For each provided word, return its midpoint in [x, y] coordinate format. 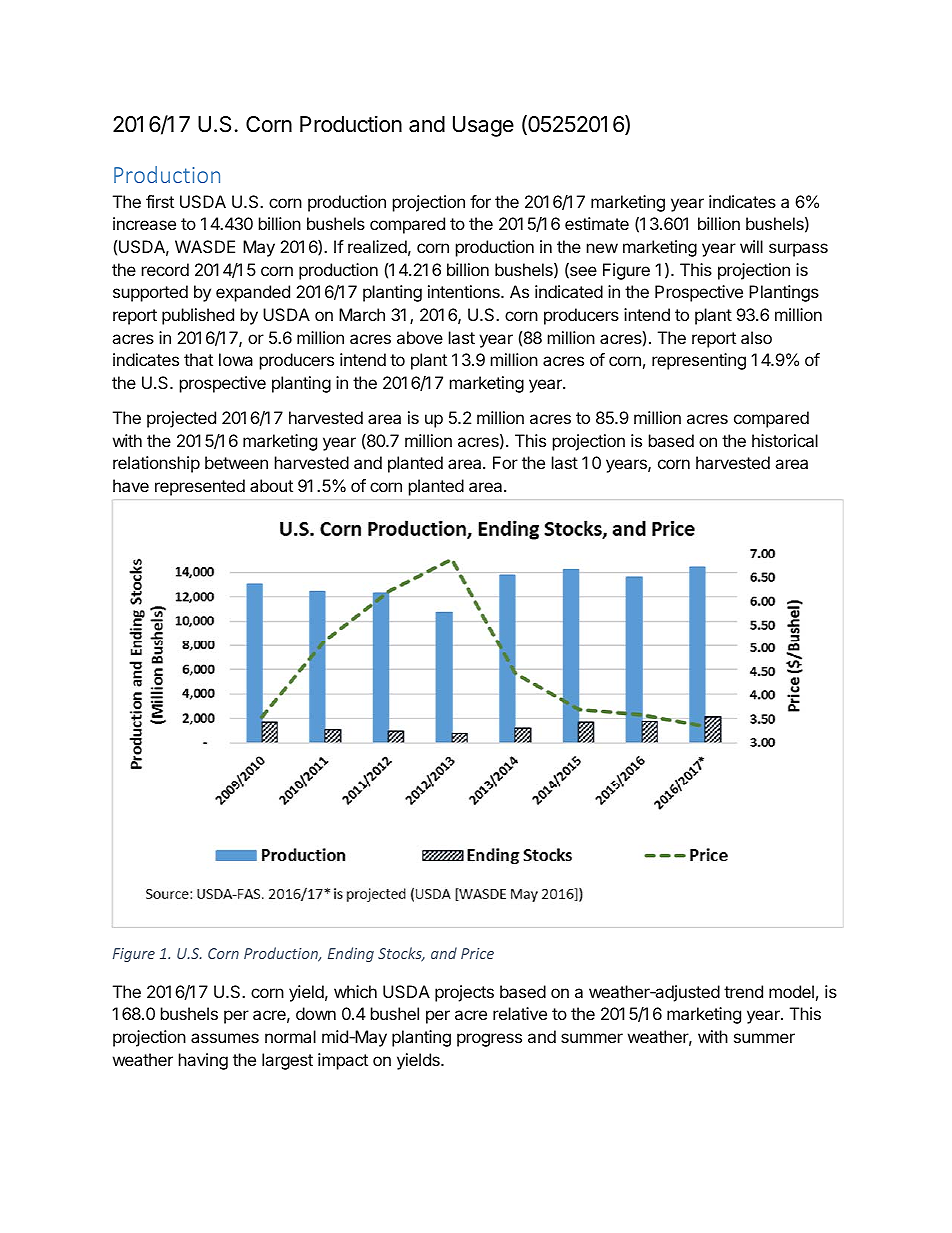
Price [477, 953]
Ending [351, 954]
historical [785, 440]
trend [743, 991]
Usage [483, 126]
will [751, 246]
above [420, 337]
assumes [225, 1038]
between [236, 462]
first [160, 201]
